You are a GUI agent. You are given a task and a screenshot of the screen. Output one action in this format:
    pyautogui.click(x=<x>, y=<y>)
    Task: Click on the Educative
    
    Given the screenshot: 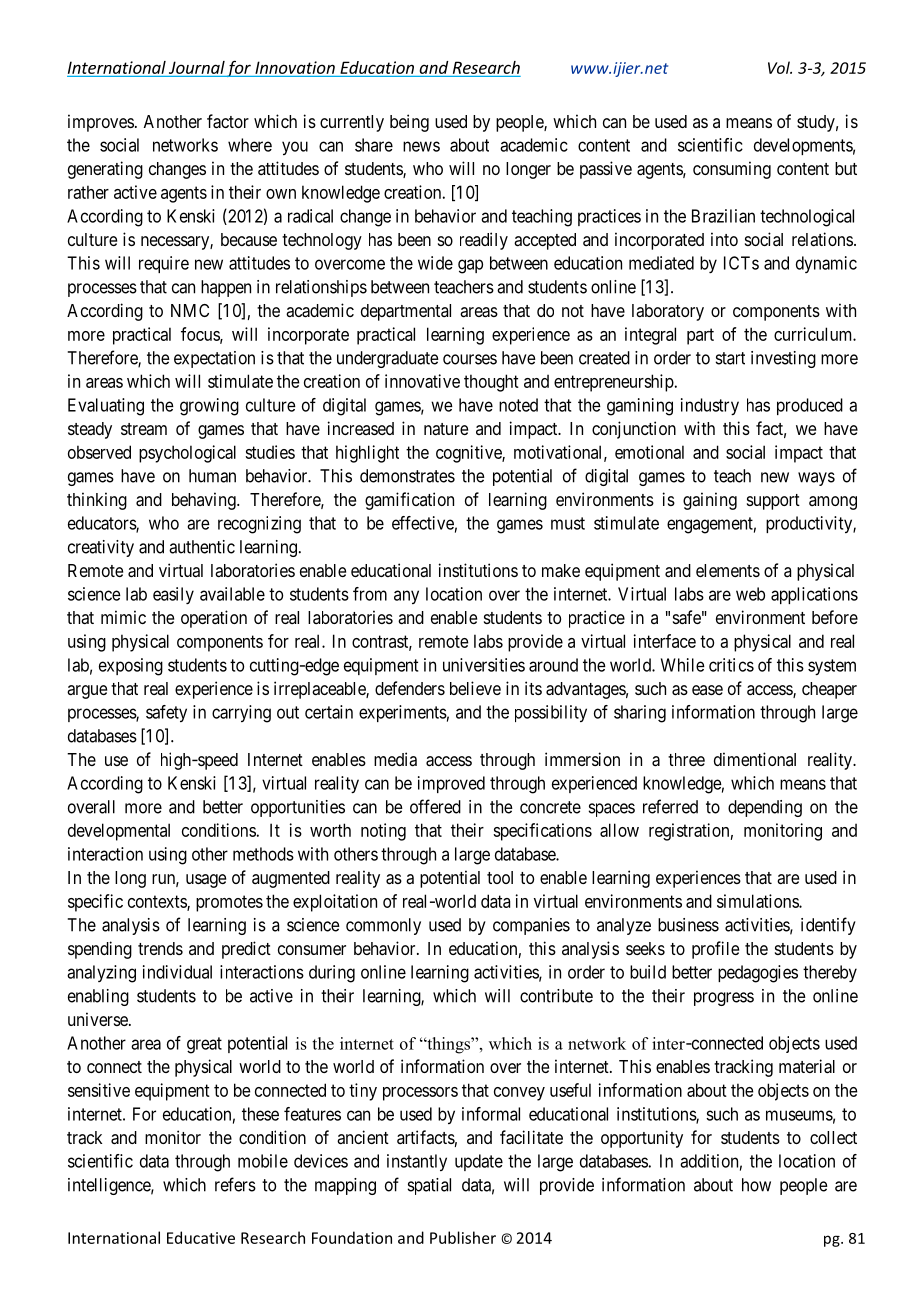 What is the action you would take?
    pyautogui.click(x=201, y=1237)
